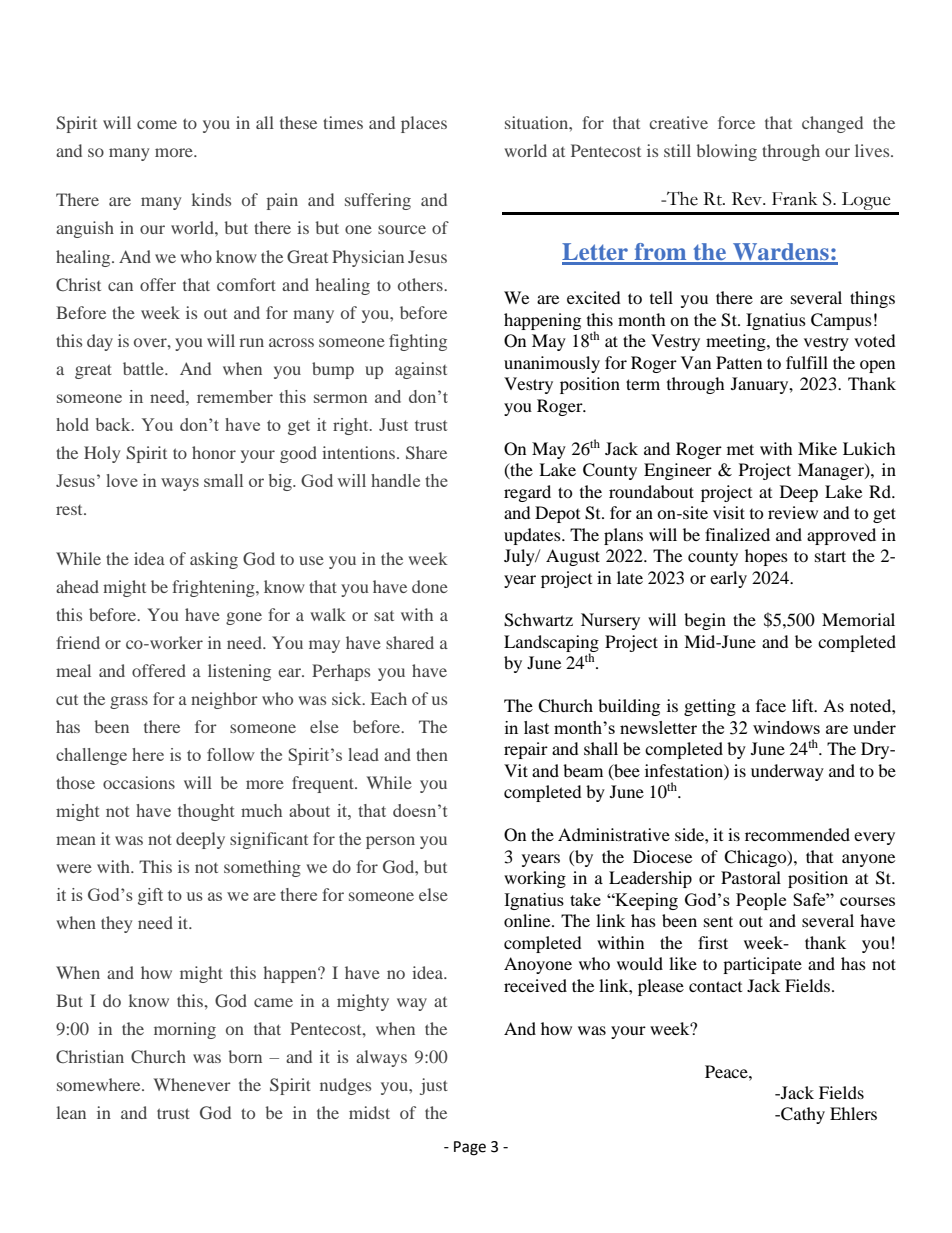  What do you see at coordinates (705, 621) in the screenshot?
I see `begin` at bounding box center [705, 621].
